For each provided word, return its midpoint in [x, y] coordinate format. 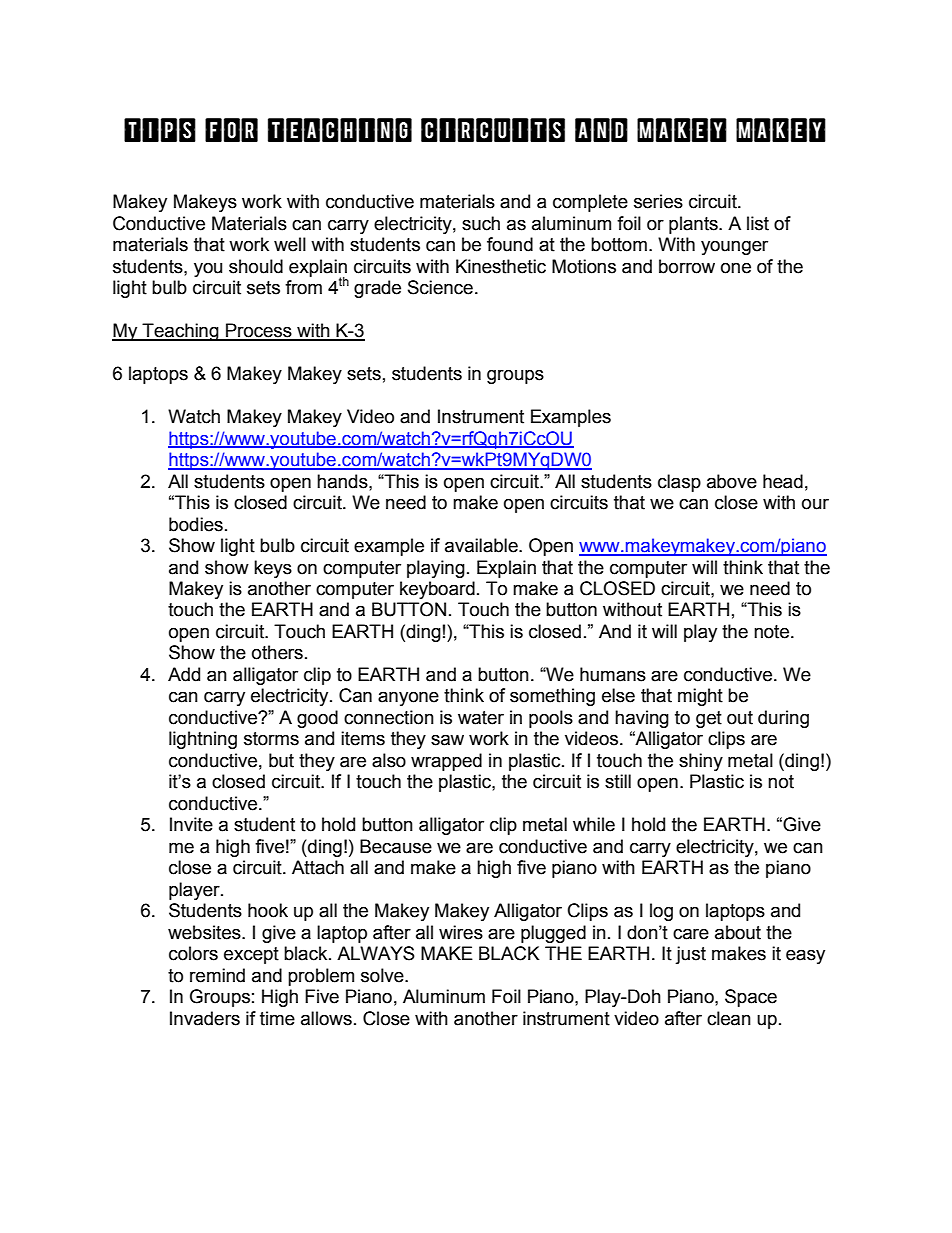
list [758, 223]
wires [461, 932]
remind [217, 975]
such [481, 223]
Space [751, 998]
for [231, 130]
